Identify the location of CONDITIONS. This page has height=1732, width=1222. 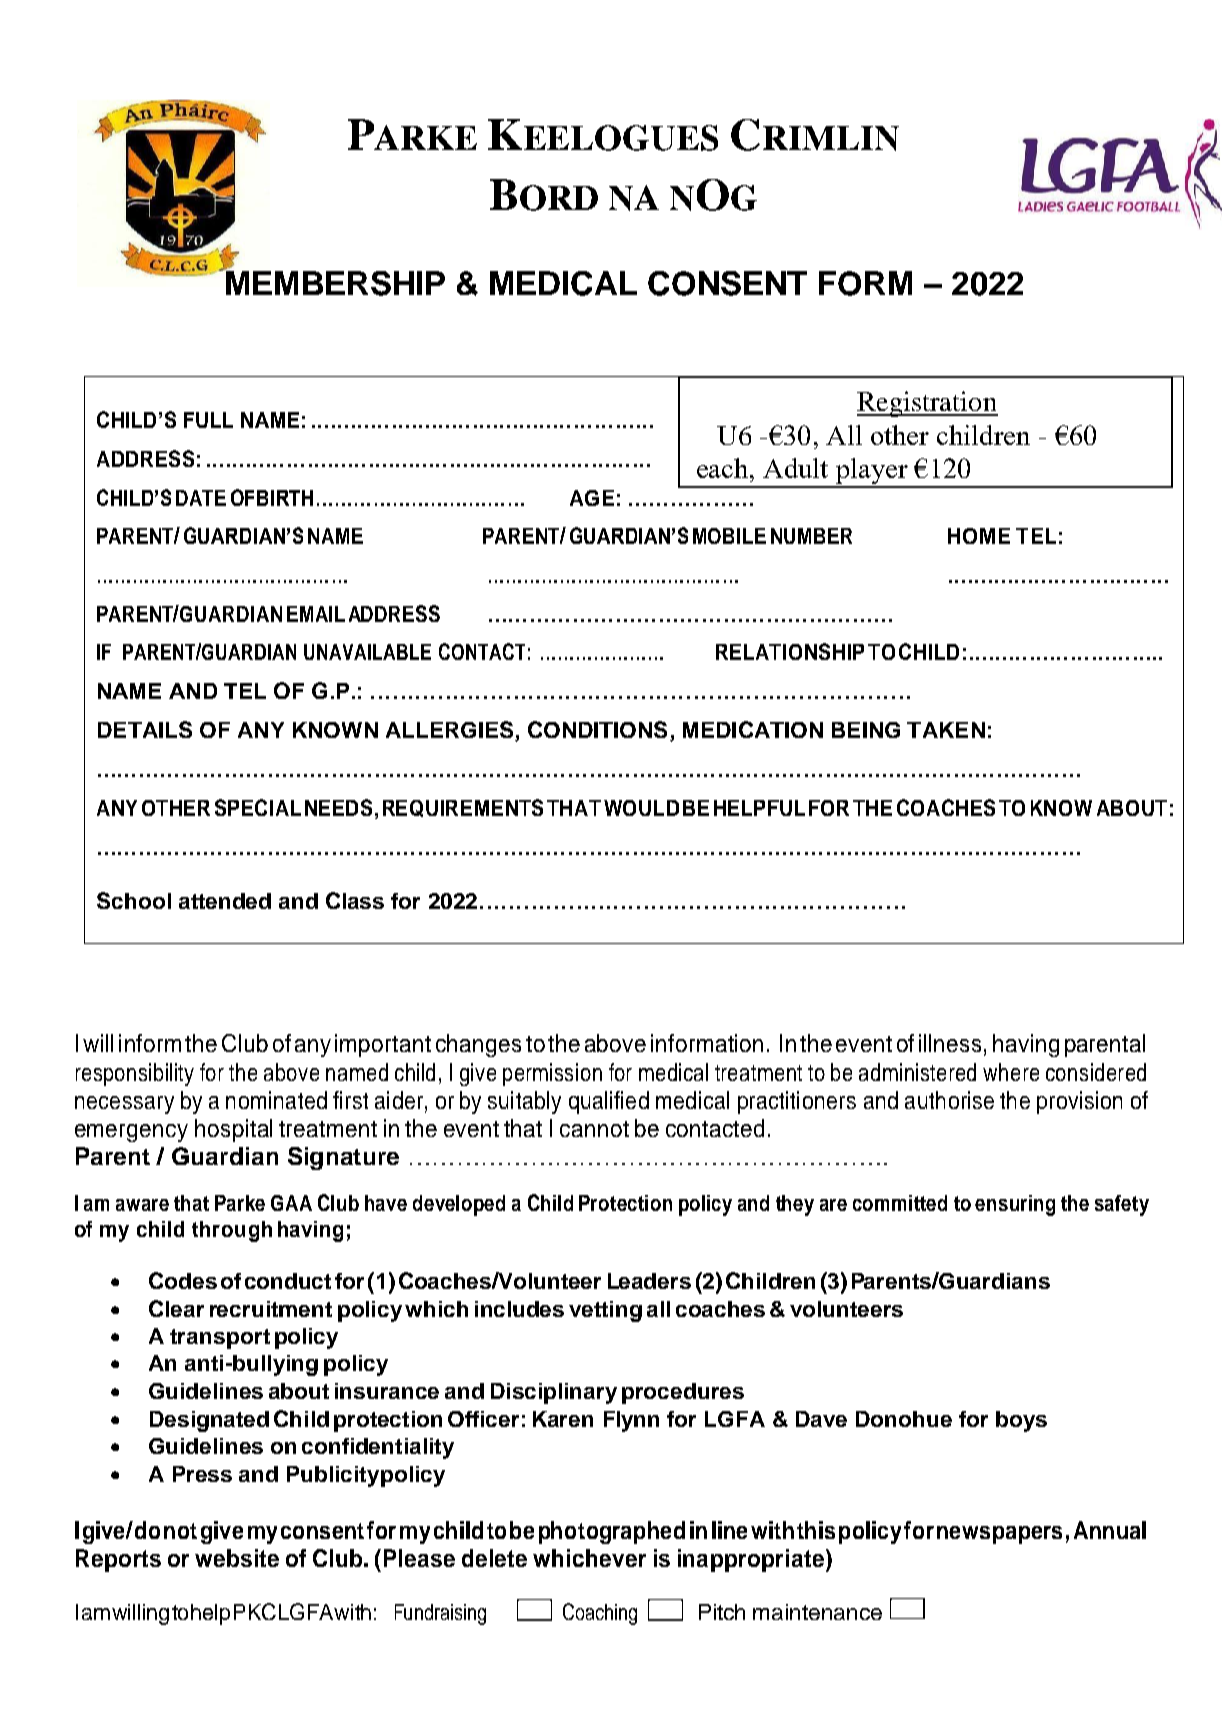
(597, 729).
